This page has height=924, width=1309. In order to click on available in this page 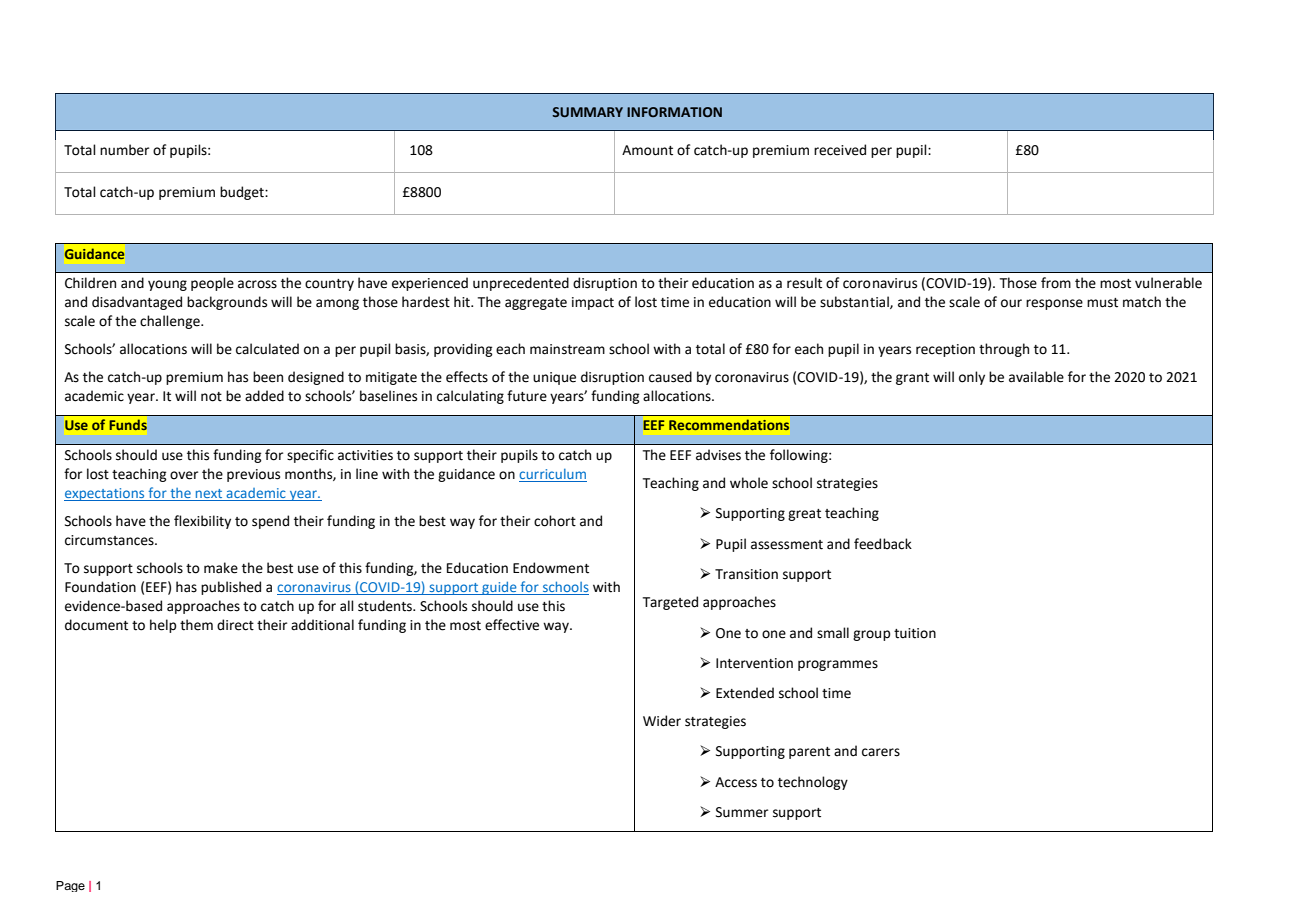, I will do `click(1036, 377)`.
